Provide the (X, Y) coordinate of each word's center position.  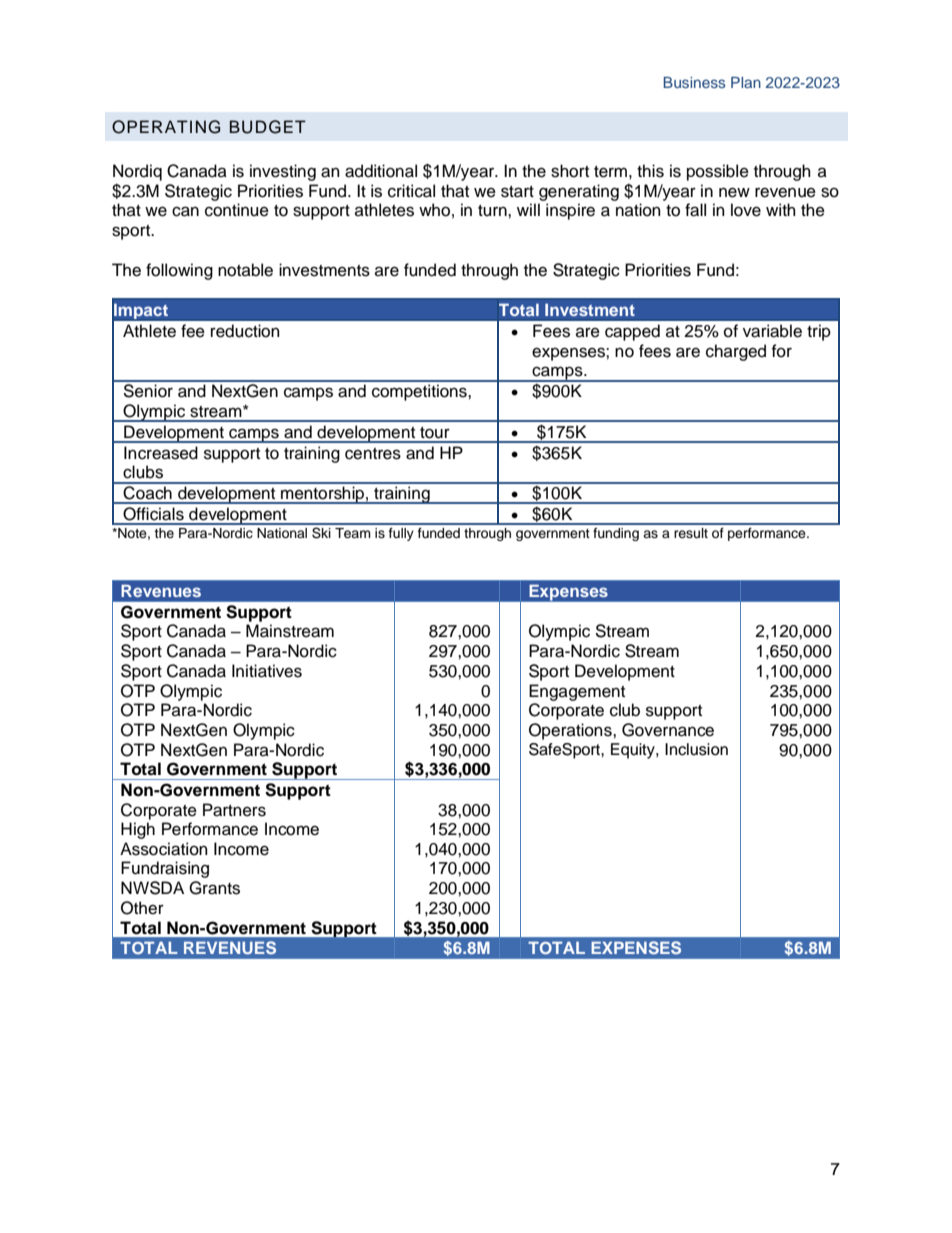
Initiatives (267, 671)
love (746, 210)
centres (373, 454)
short (570, 171)
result (691, 533)
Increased (161, 453)
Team (353, 533)
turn (493, 211)
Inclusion (696, 749)
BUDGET (268, 127)
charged (736, 352)
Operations (571, 731)
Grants (214, 888)
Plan (746, 82)
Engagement (577, 692)
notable (245, 270)
